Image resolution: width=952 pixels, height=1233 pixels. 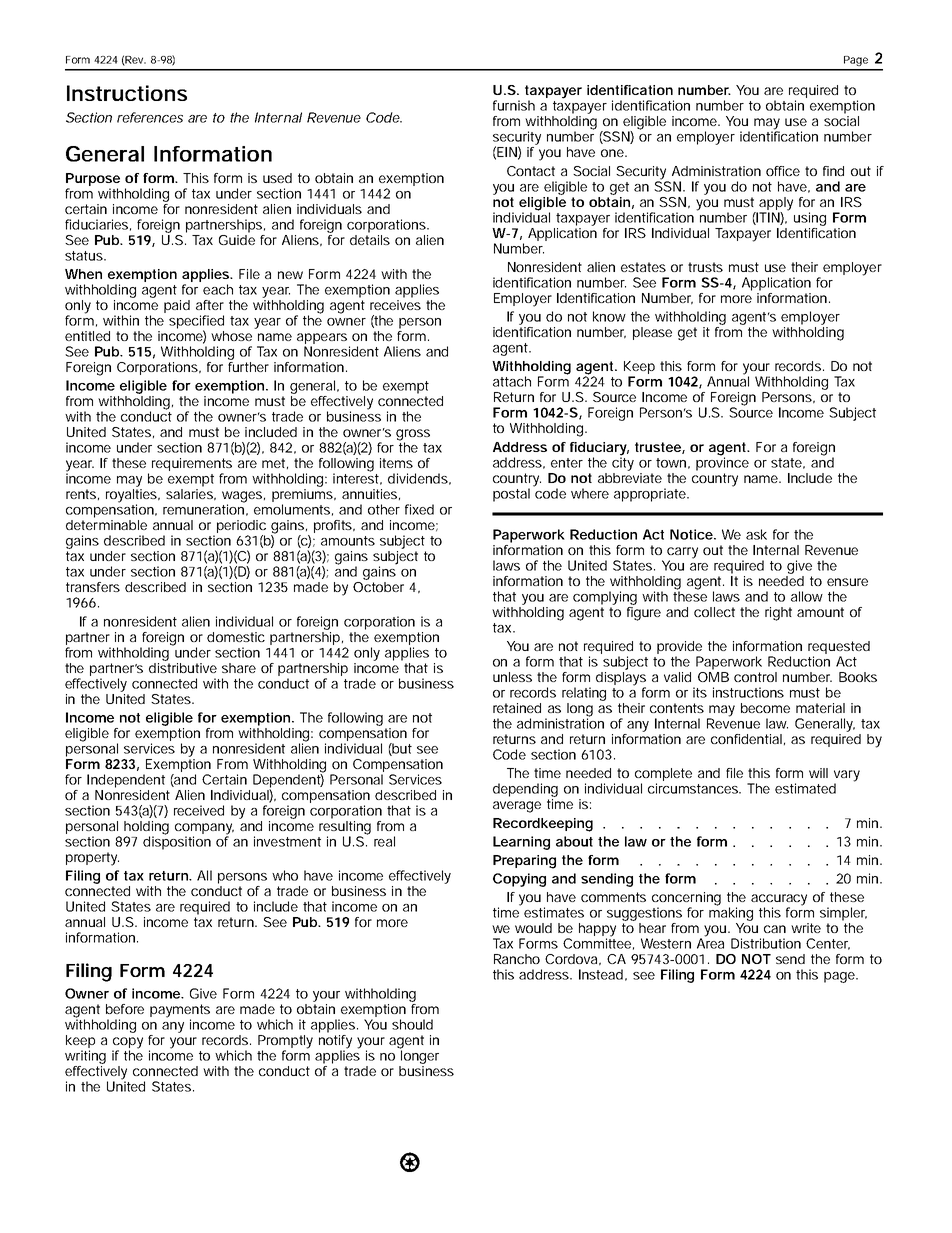 I want to click on references, so click(x=150, y=117).
